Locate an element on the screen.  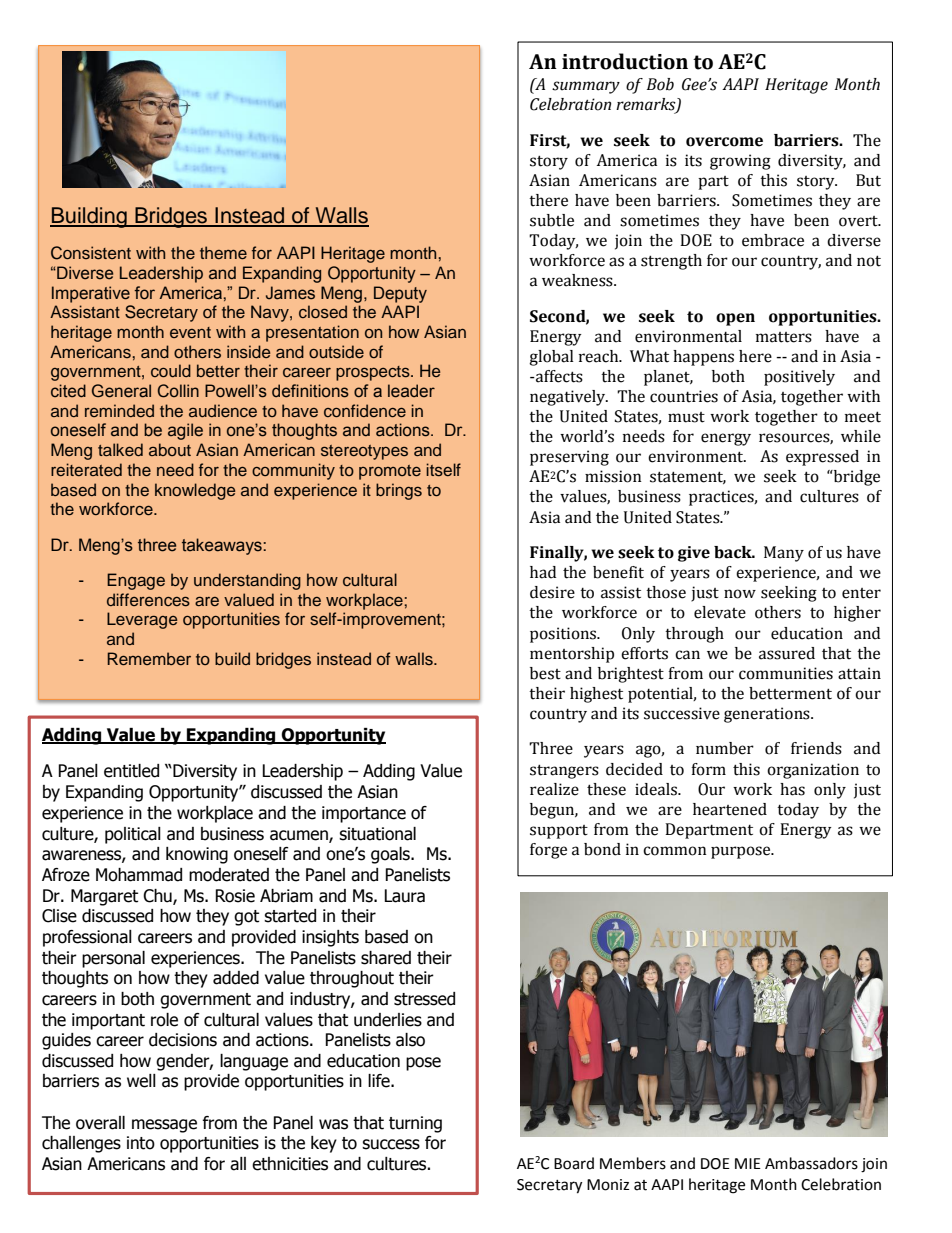
desire is located at coordinates (552, 592).
